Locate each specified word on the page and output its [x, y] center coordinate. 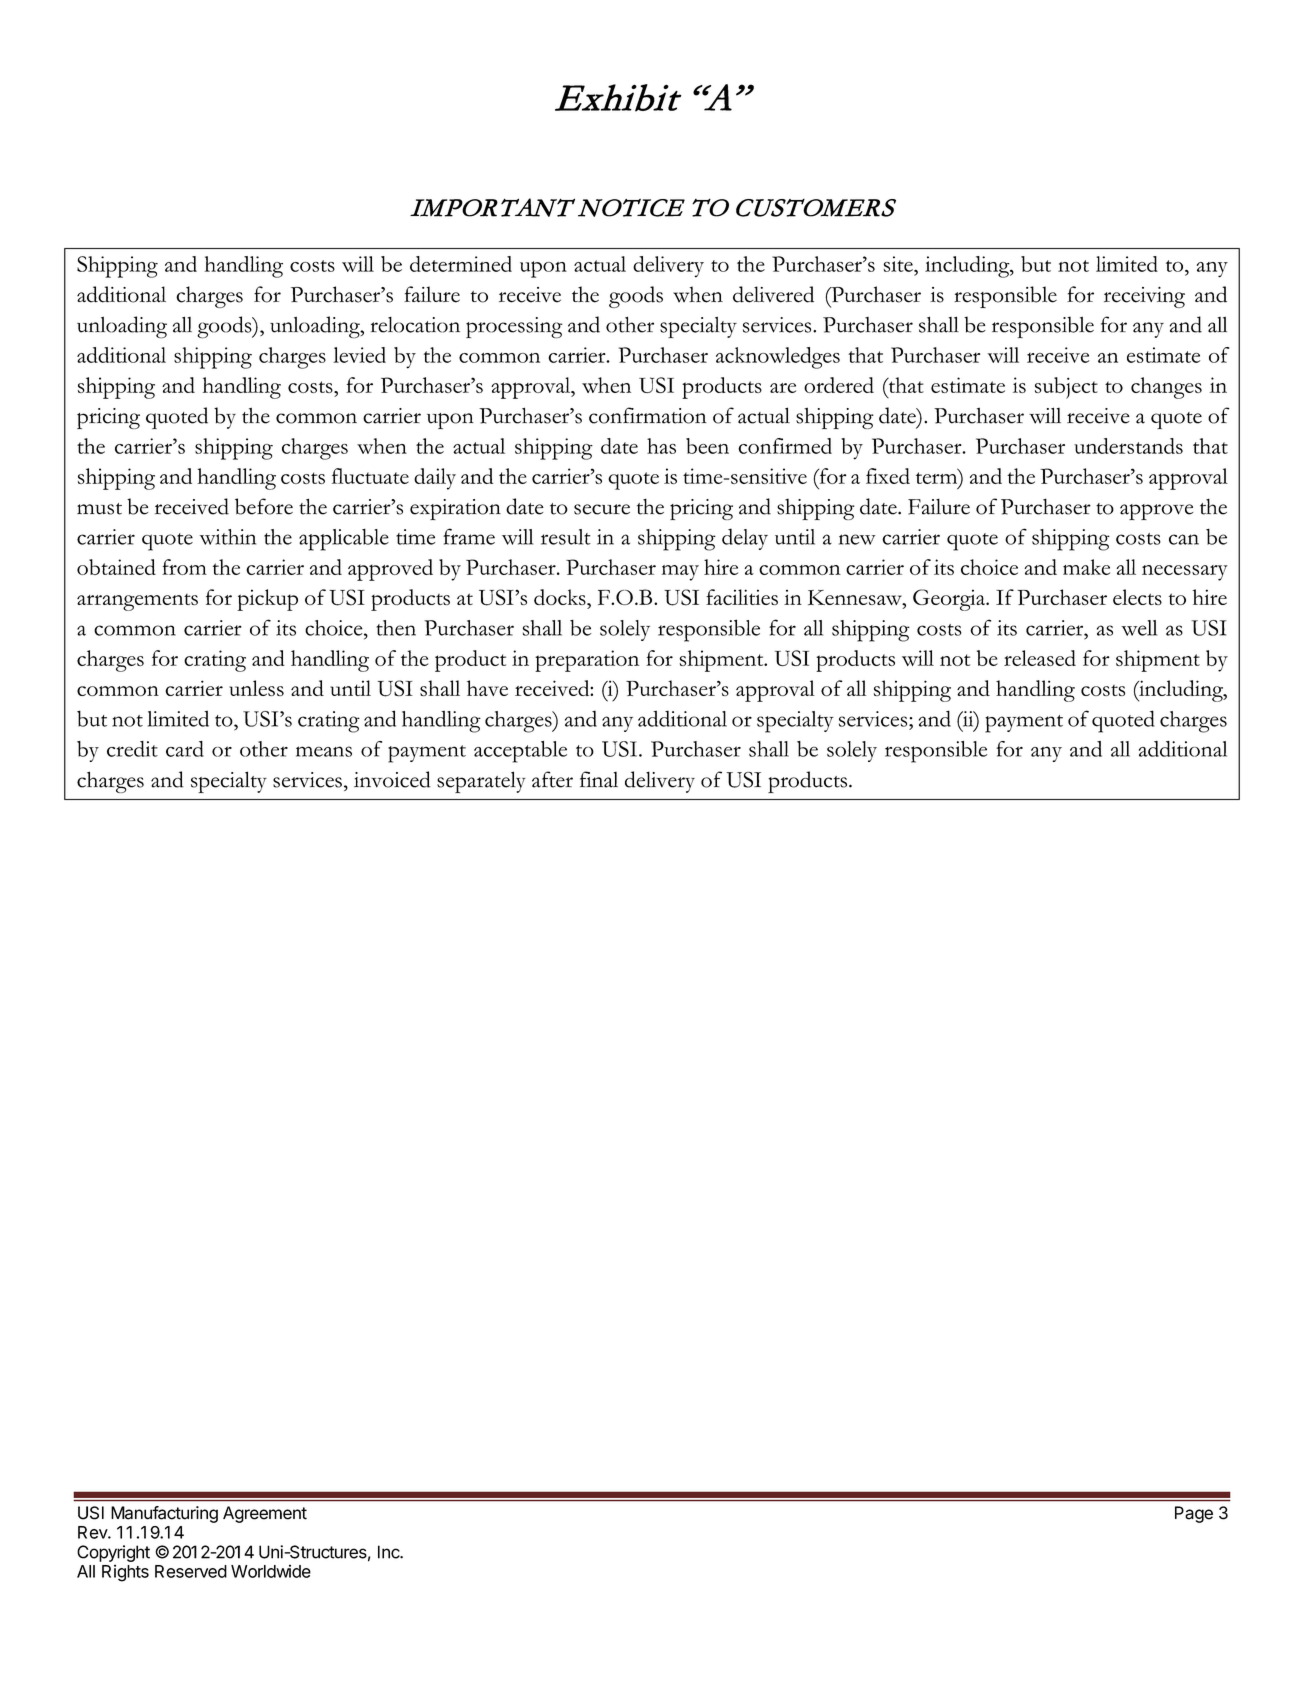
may [680, 573]
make [1086, 567]
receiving [1144, 297]
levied [359, 355]
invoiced [392, 779]
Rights [125, 1573]
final [599, 779]
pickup [267, 600]
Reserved [191, 1571]
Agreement [265, 1514]
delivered [773, 294]
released [1040, 658]
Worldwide [271, 1571]
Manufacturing [164, 1514]
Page [1194, 1514]
